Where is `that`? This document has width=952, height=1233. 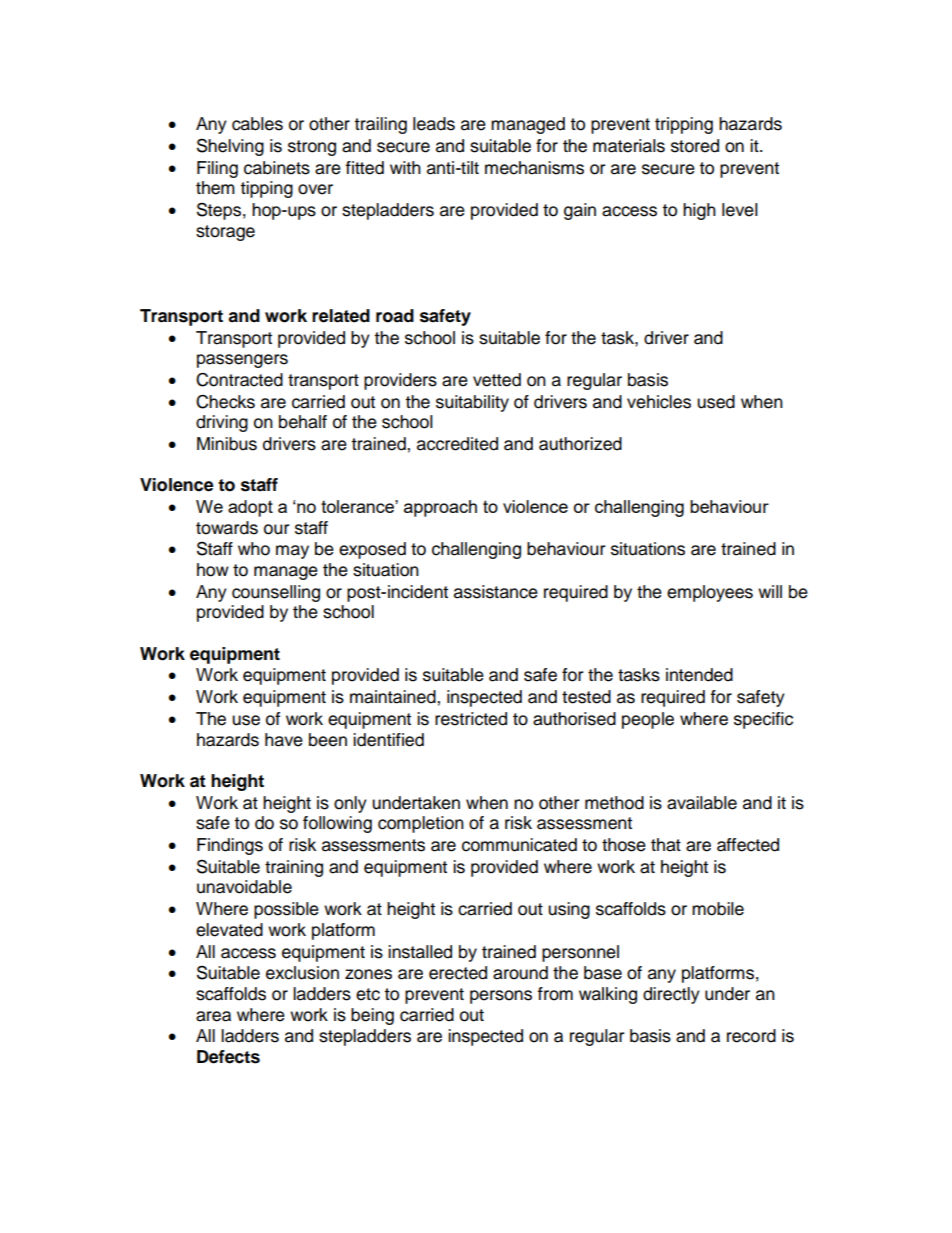 that is located at coordinates (666, 845).
